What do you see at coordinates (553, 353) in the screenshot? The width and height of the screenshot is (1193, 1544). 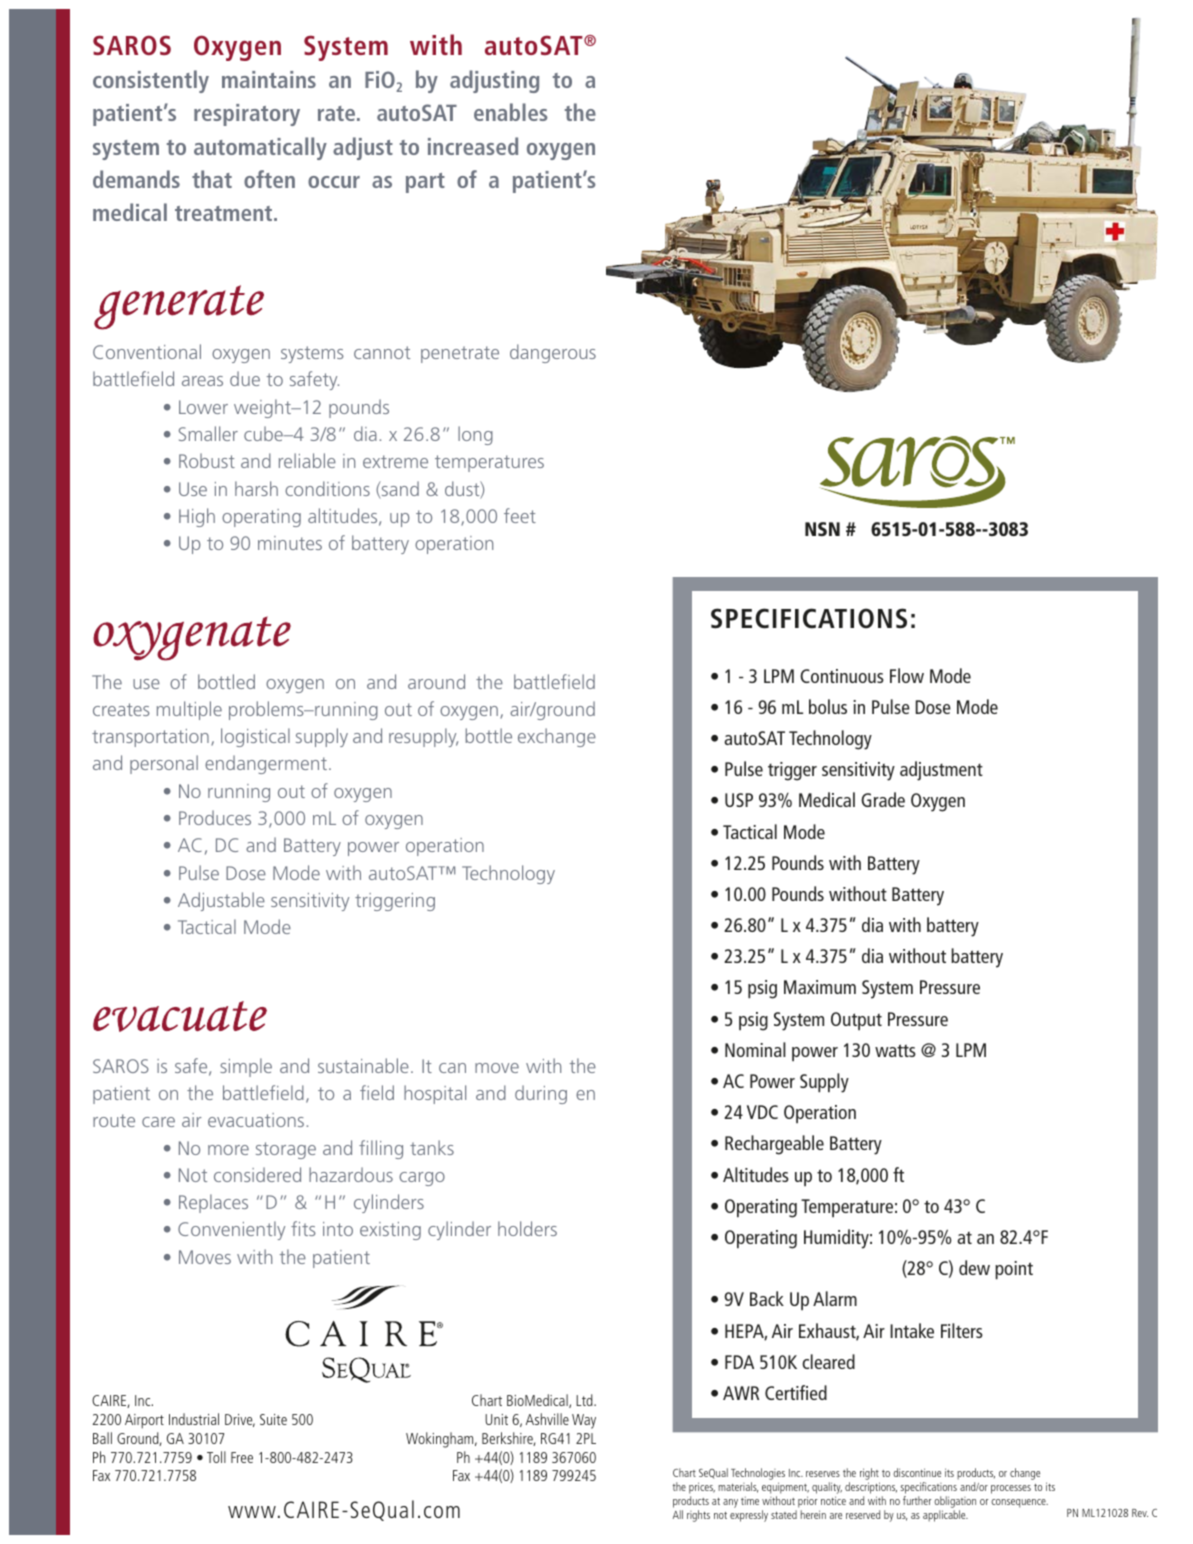 I see `dangerous` at bounding box center [553, 353].
